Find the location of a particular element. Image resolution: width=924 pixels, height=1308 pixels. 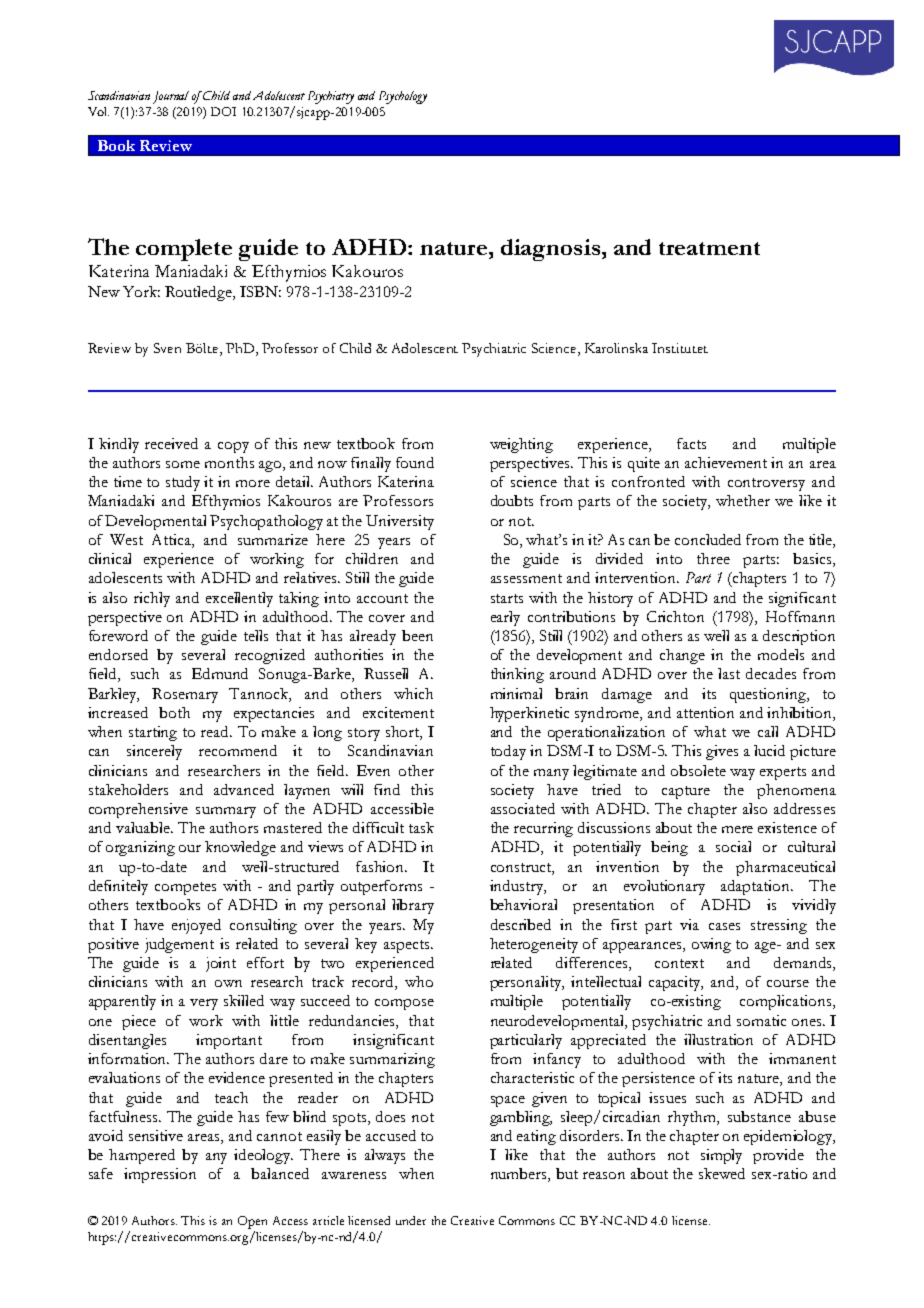

weighting is located at coordinates (521, 445).
